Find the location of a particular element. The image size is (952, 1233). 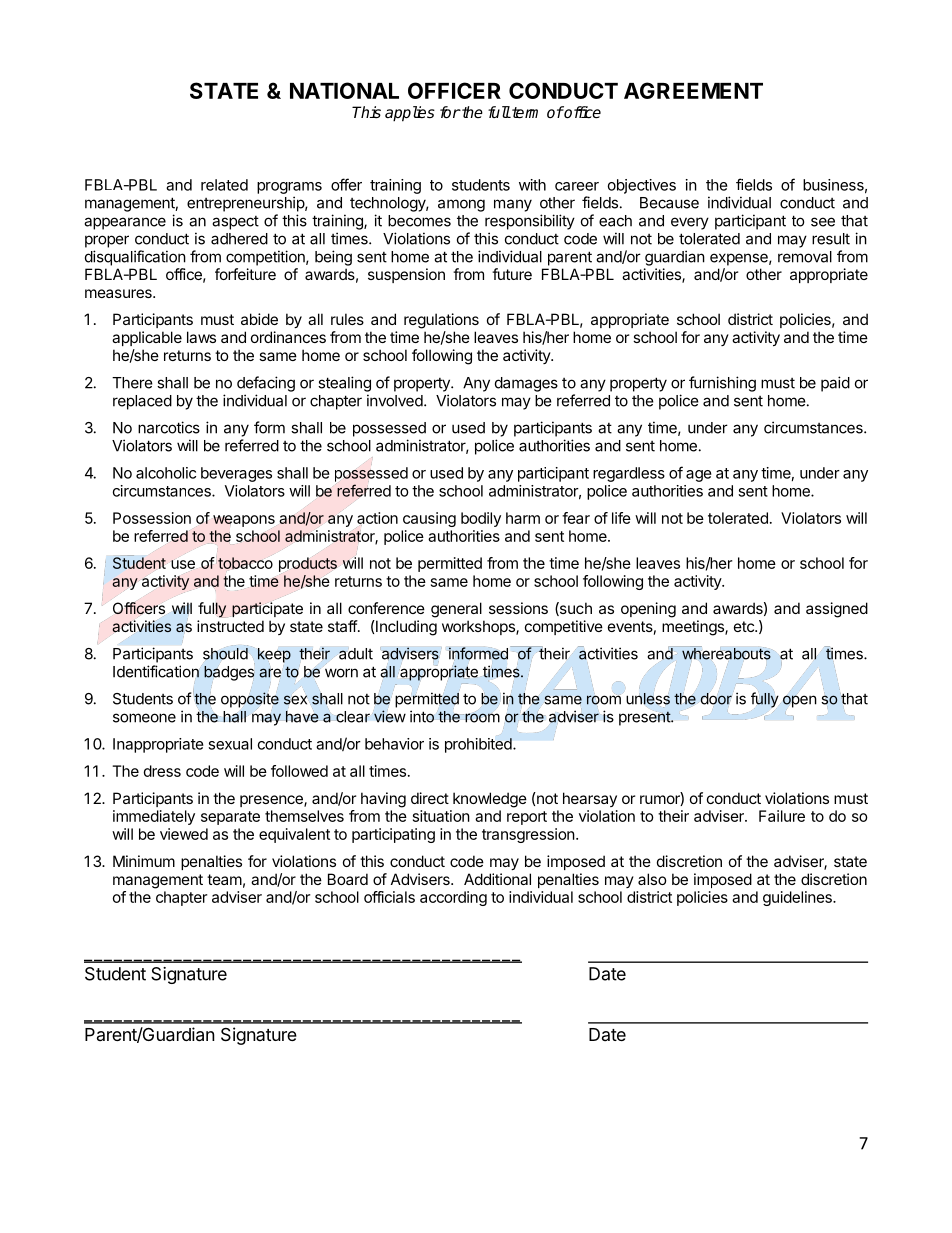

regulations is located at coordinates (441, 321).
